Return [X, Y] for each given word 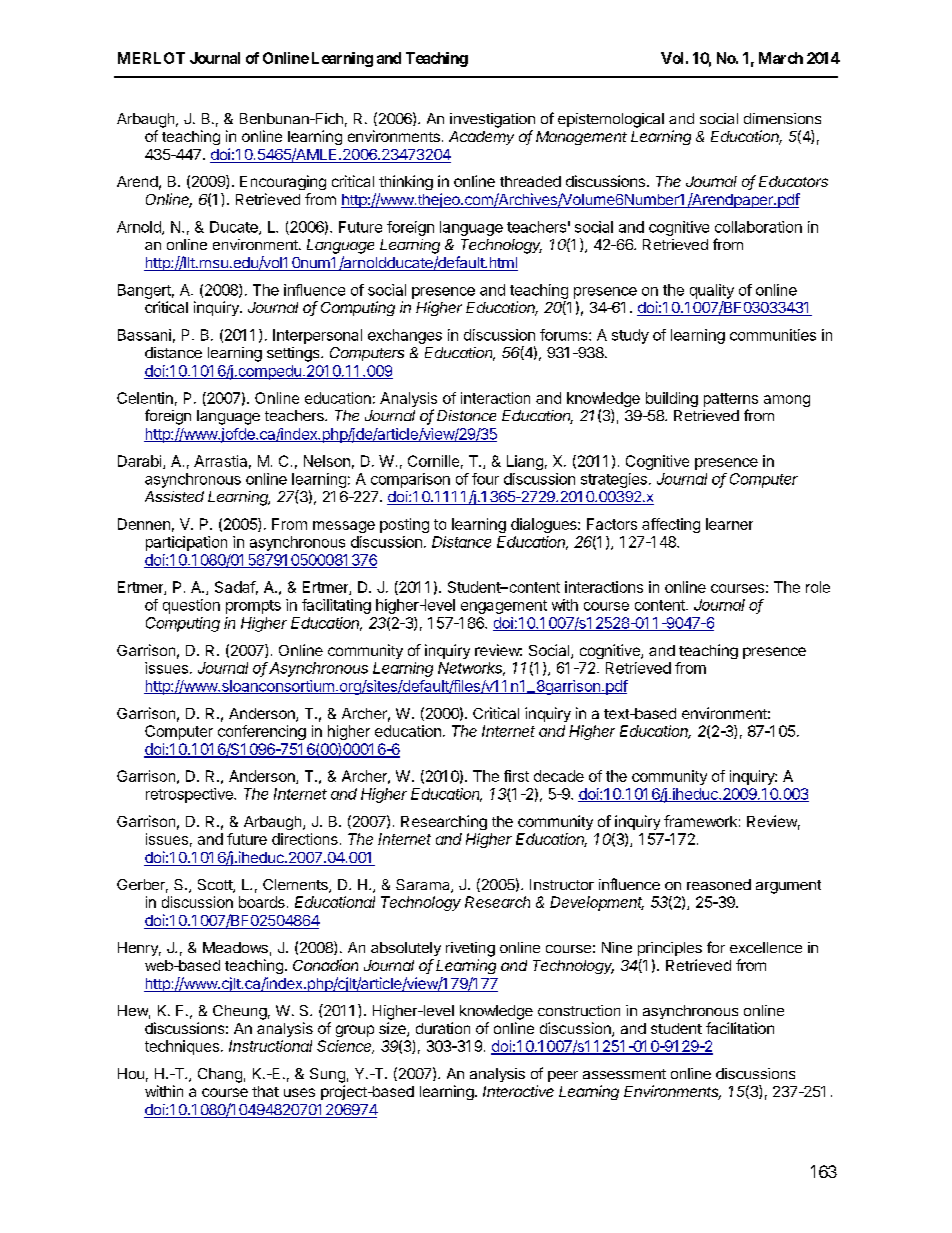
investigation [492, 120]
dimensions [782, 118]
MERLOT [151, 58]
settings [294, 354]
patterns [731, 400]
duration [443, 1028]
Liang [525, 462]
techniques [182, 1047]
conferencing [262, 732]
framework [700, 821]
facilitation [740, 1028]
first [516, 776]
